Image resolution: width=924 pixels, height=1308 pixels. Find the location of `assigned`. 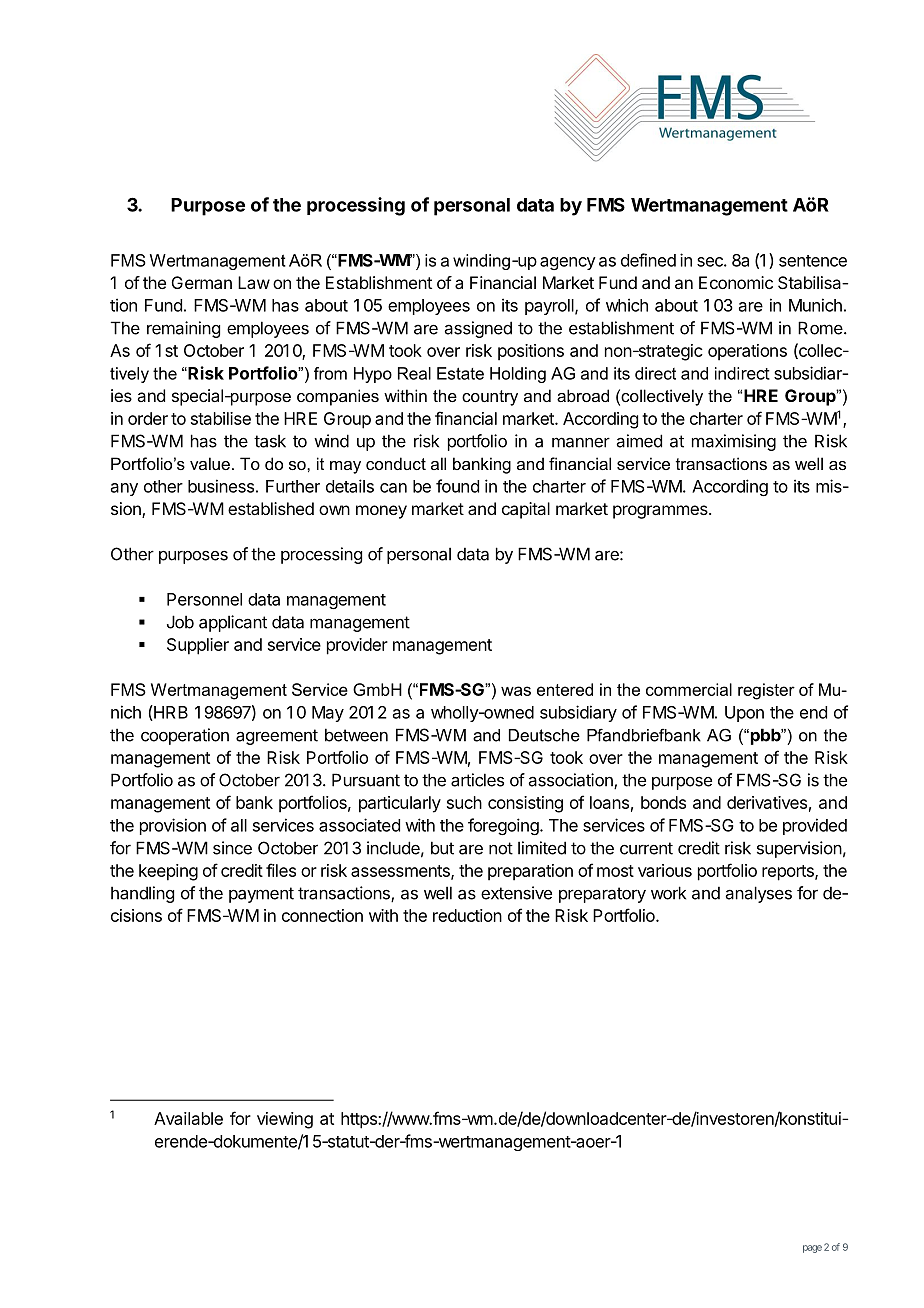

assigned is located at coordinates (478, 329).
